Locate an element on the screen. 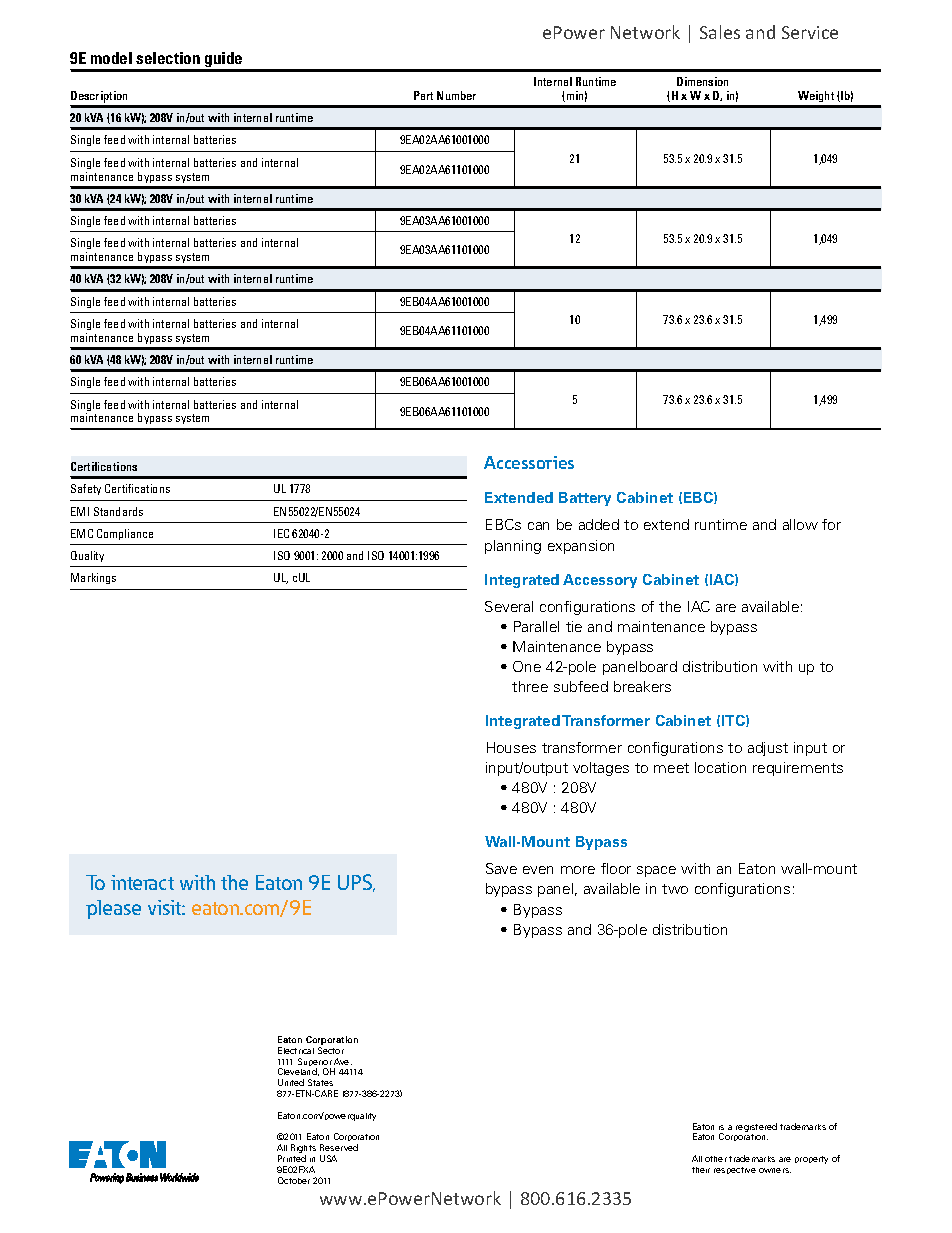  space is located at coordinates (656, 871).
